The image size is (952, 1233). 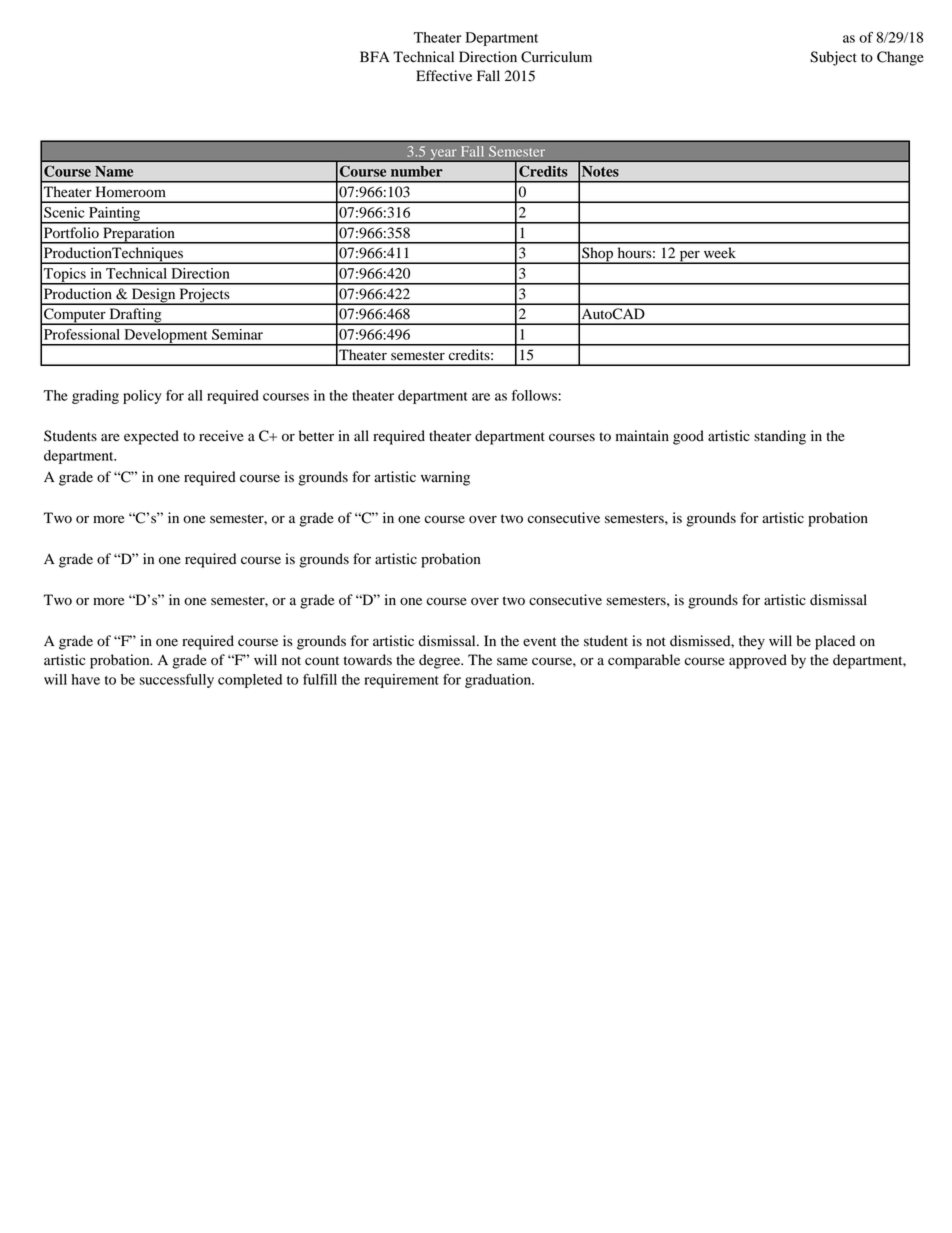 I want to click on successfully, so click(x=176, y=681).
